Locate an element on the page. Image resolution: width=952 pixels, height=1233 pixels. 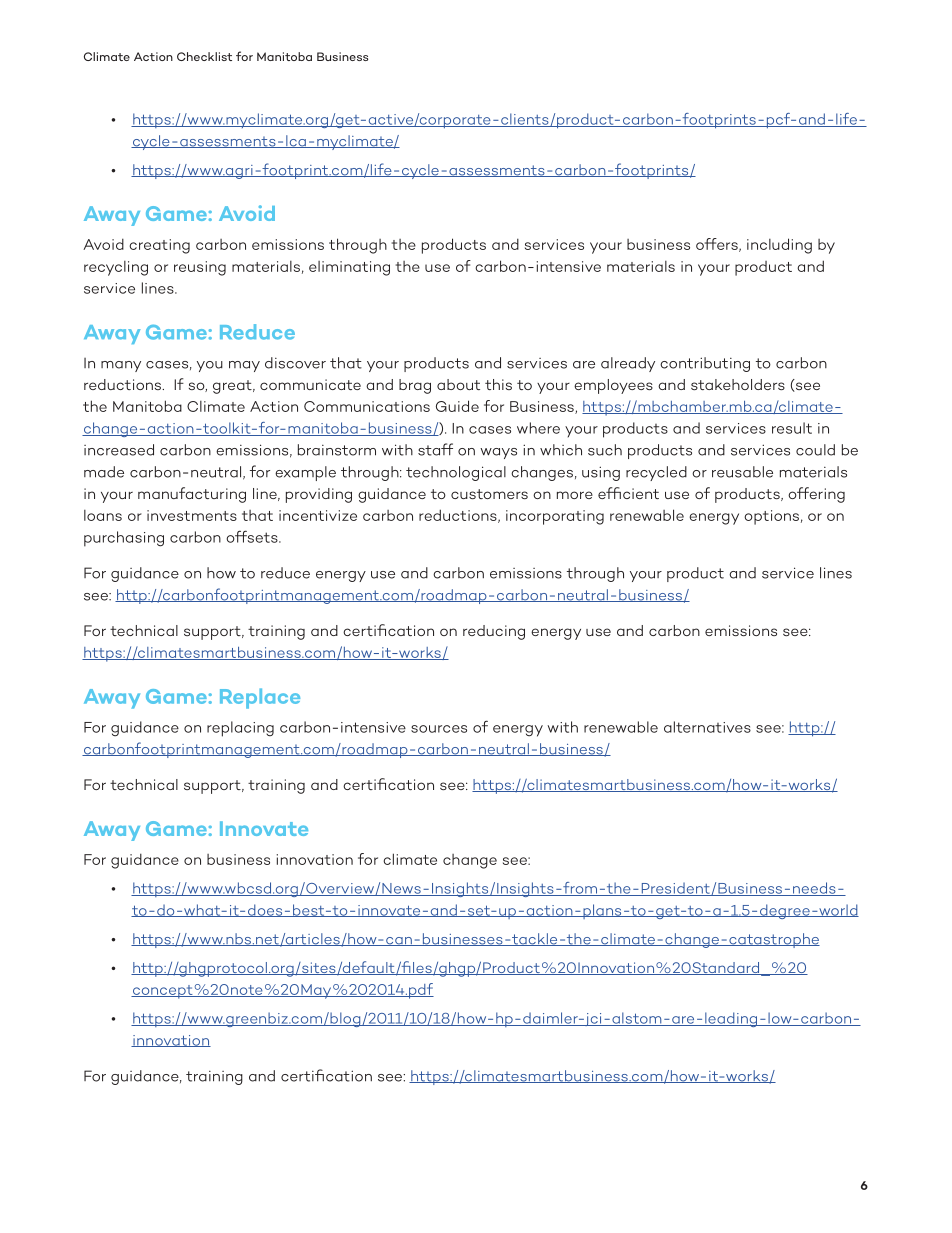
including is located at coordinates (779, 246).
